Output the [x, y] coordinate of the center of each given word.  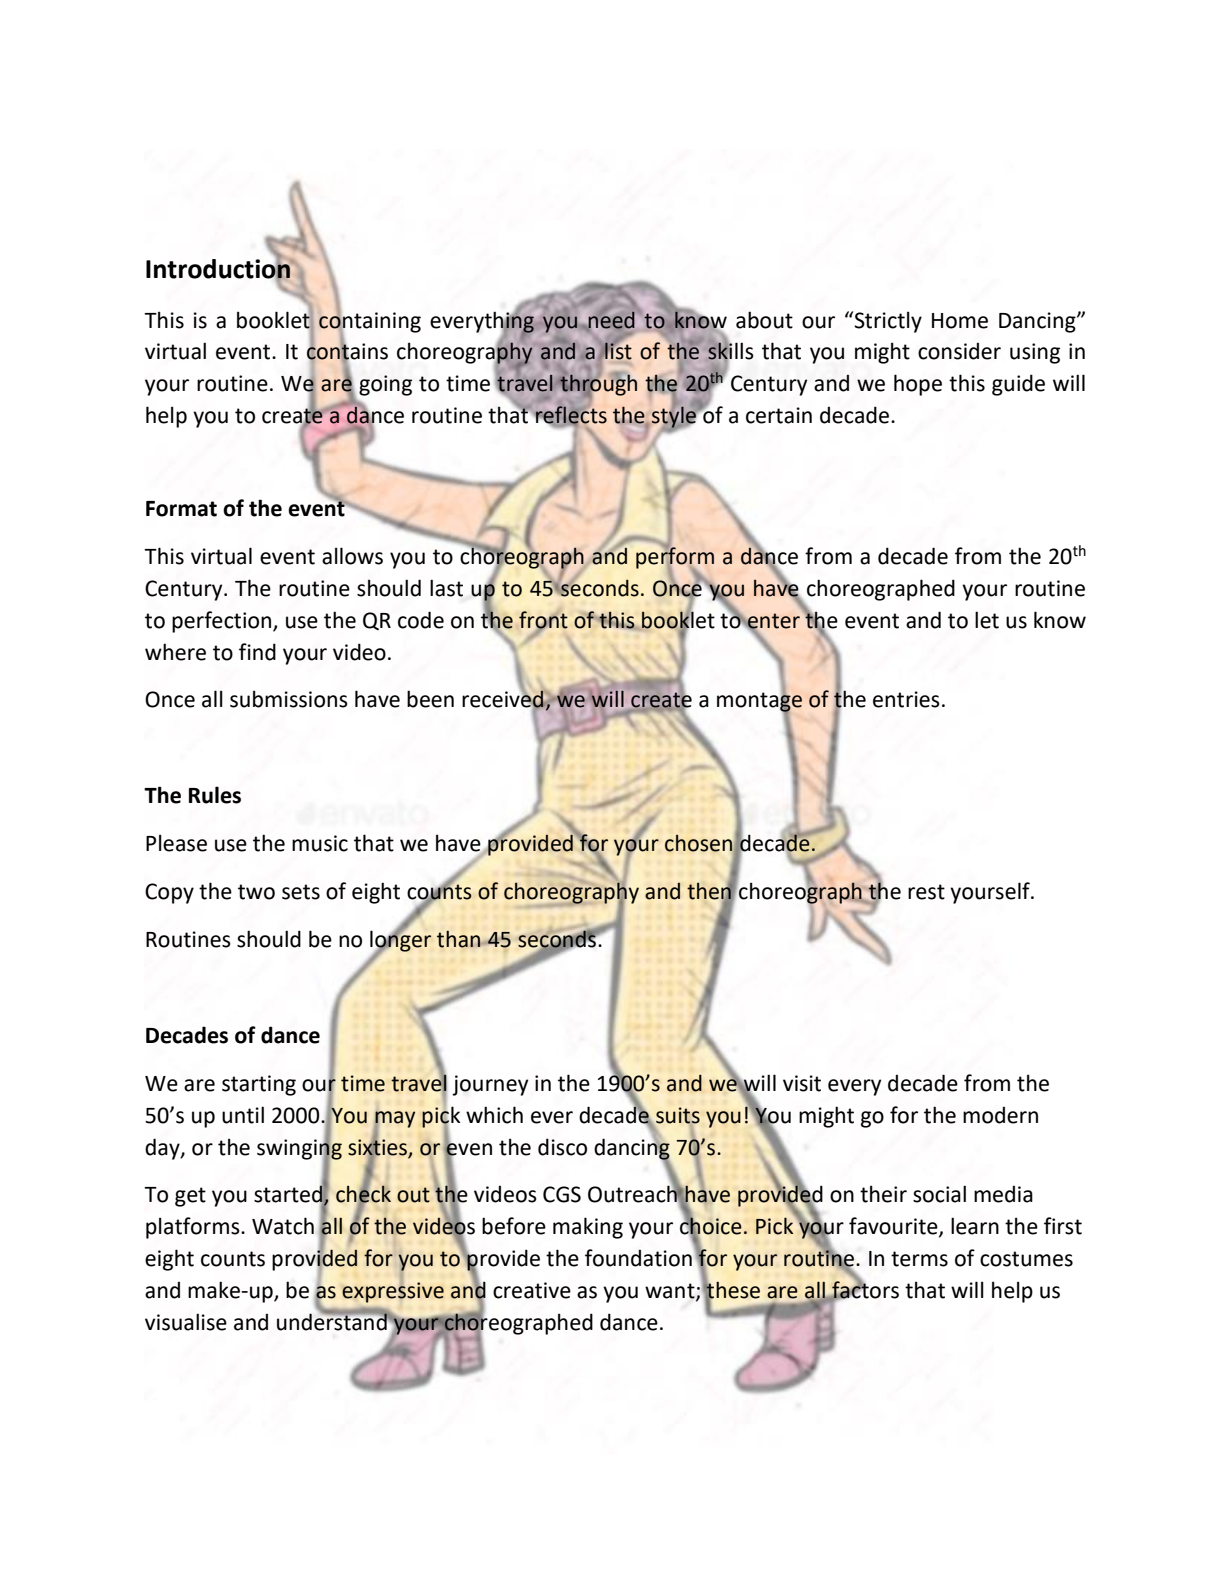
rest [926, 892]
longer [400, 941]
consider [959, 351]
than [460, 939]
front [543, 620]
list [617, 351]
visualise [186, 1322]
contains [347, 351]
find [257, 652]
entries [906, 699]
